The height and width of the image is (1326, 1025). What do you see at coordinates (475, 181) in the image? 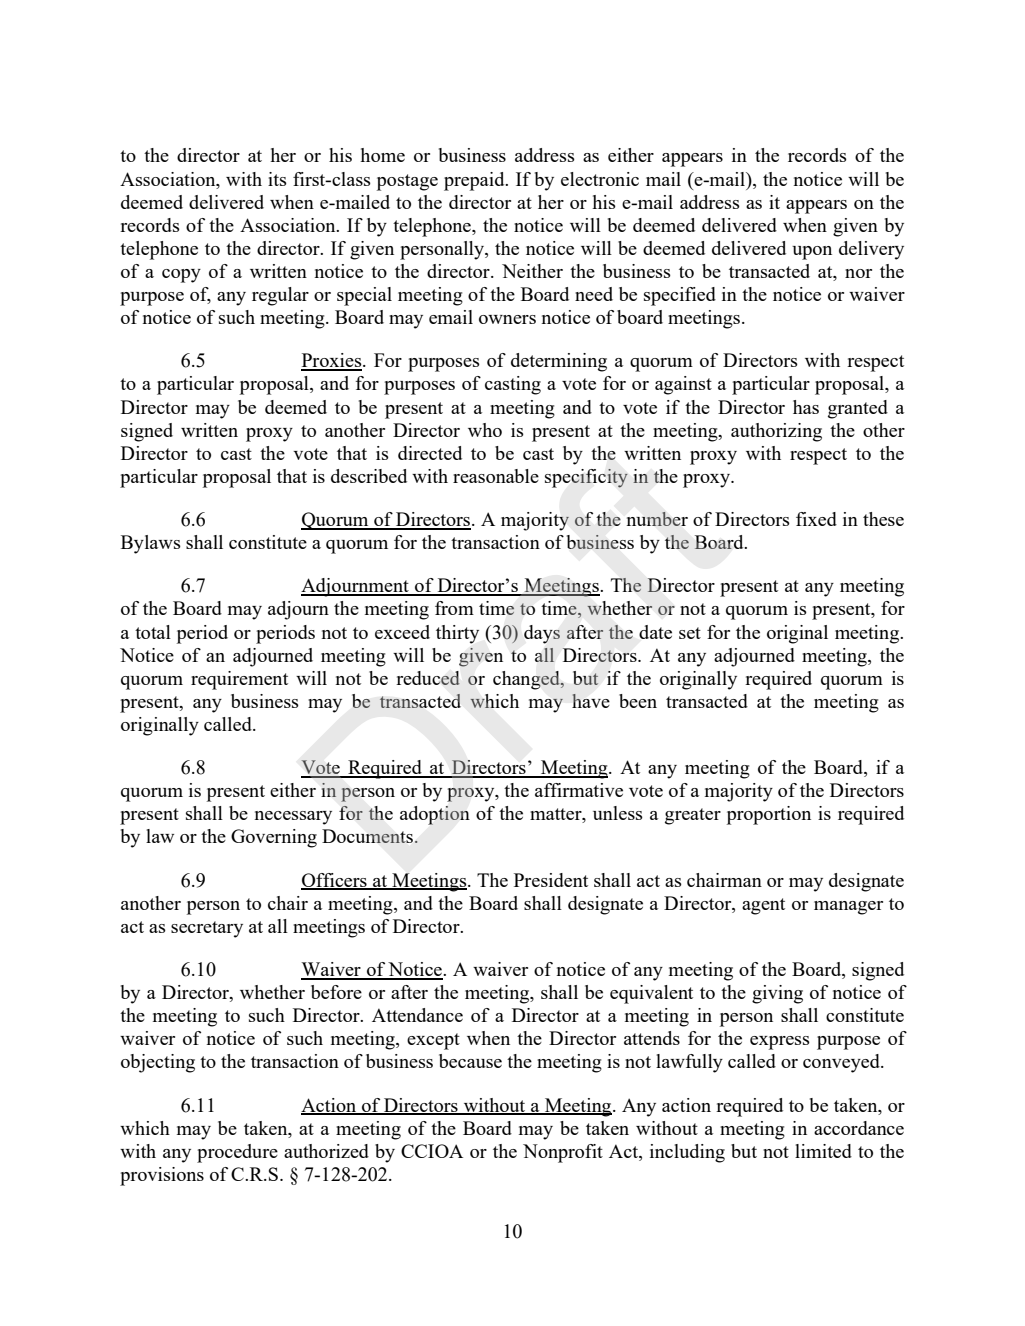
I see `prepaid` at bounding box center [475, 181].
